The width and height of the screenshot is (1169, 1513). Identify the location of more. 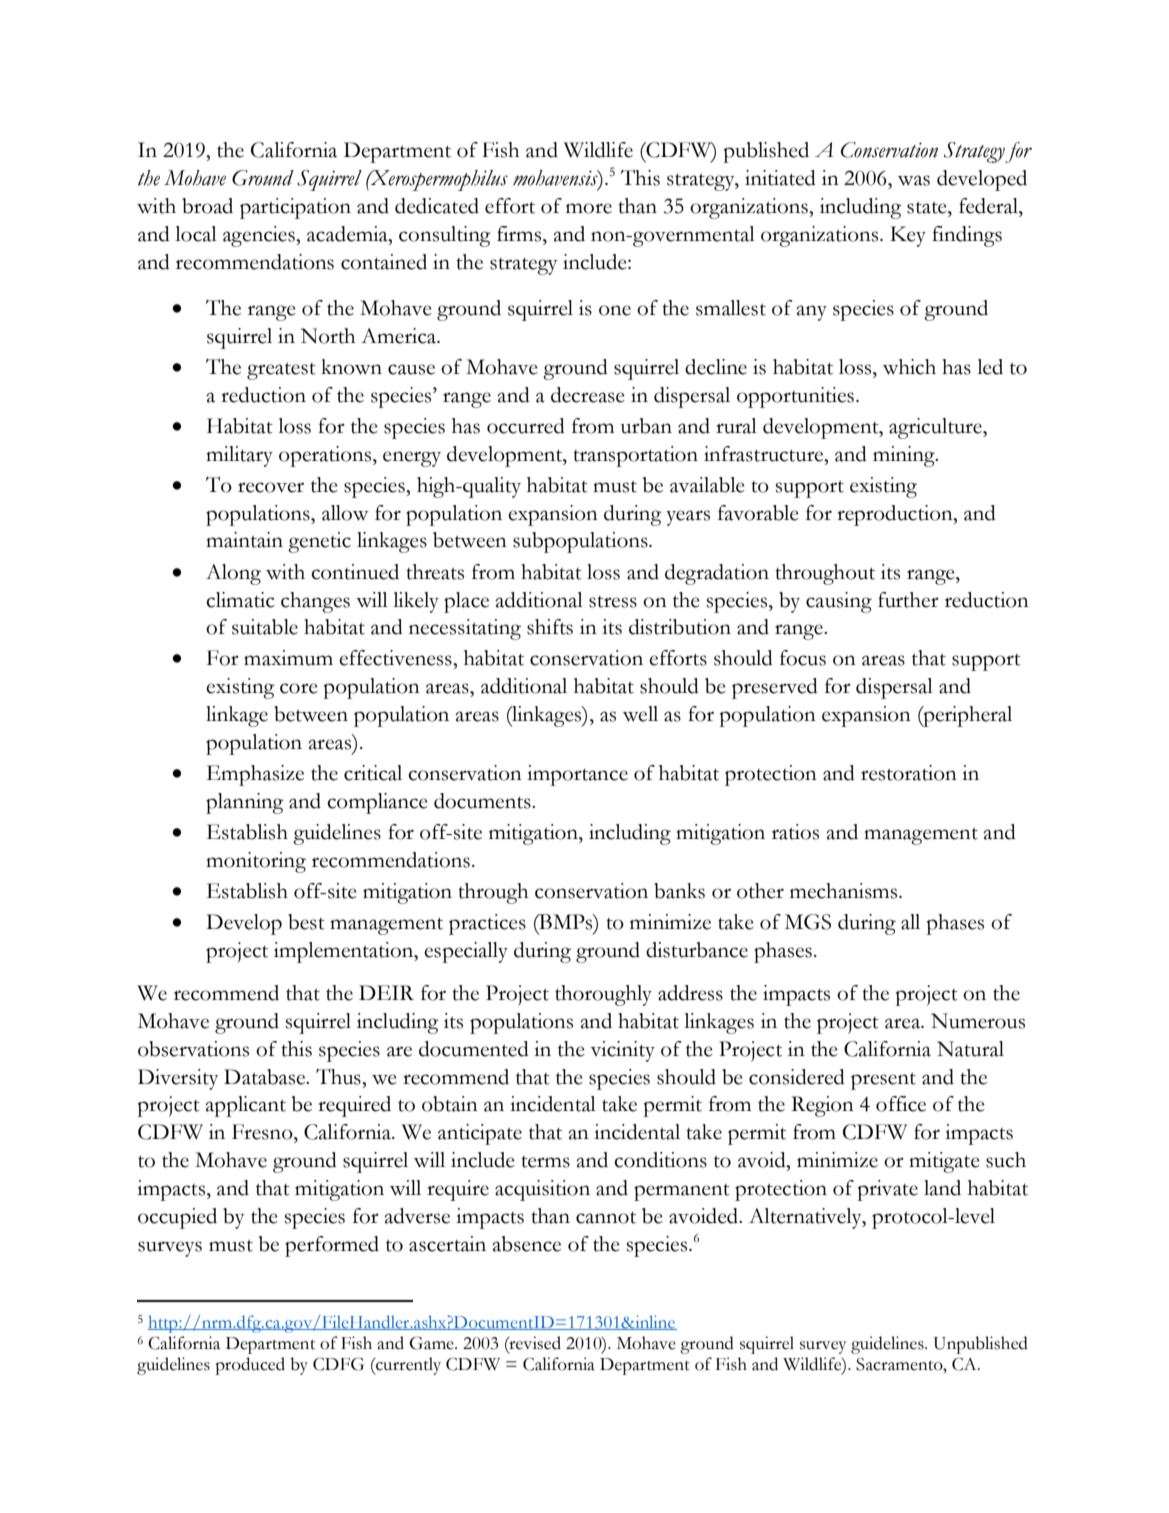
(589, 208).
